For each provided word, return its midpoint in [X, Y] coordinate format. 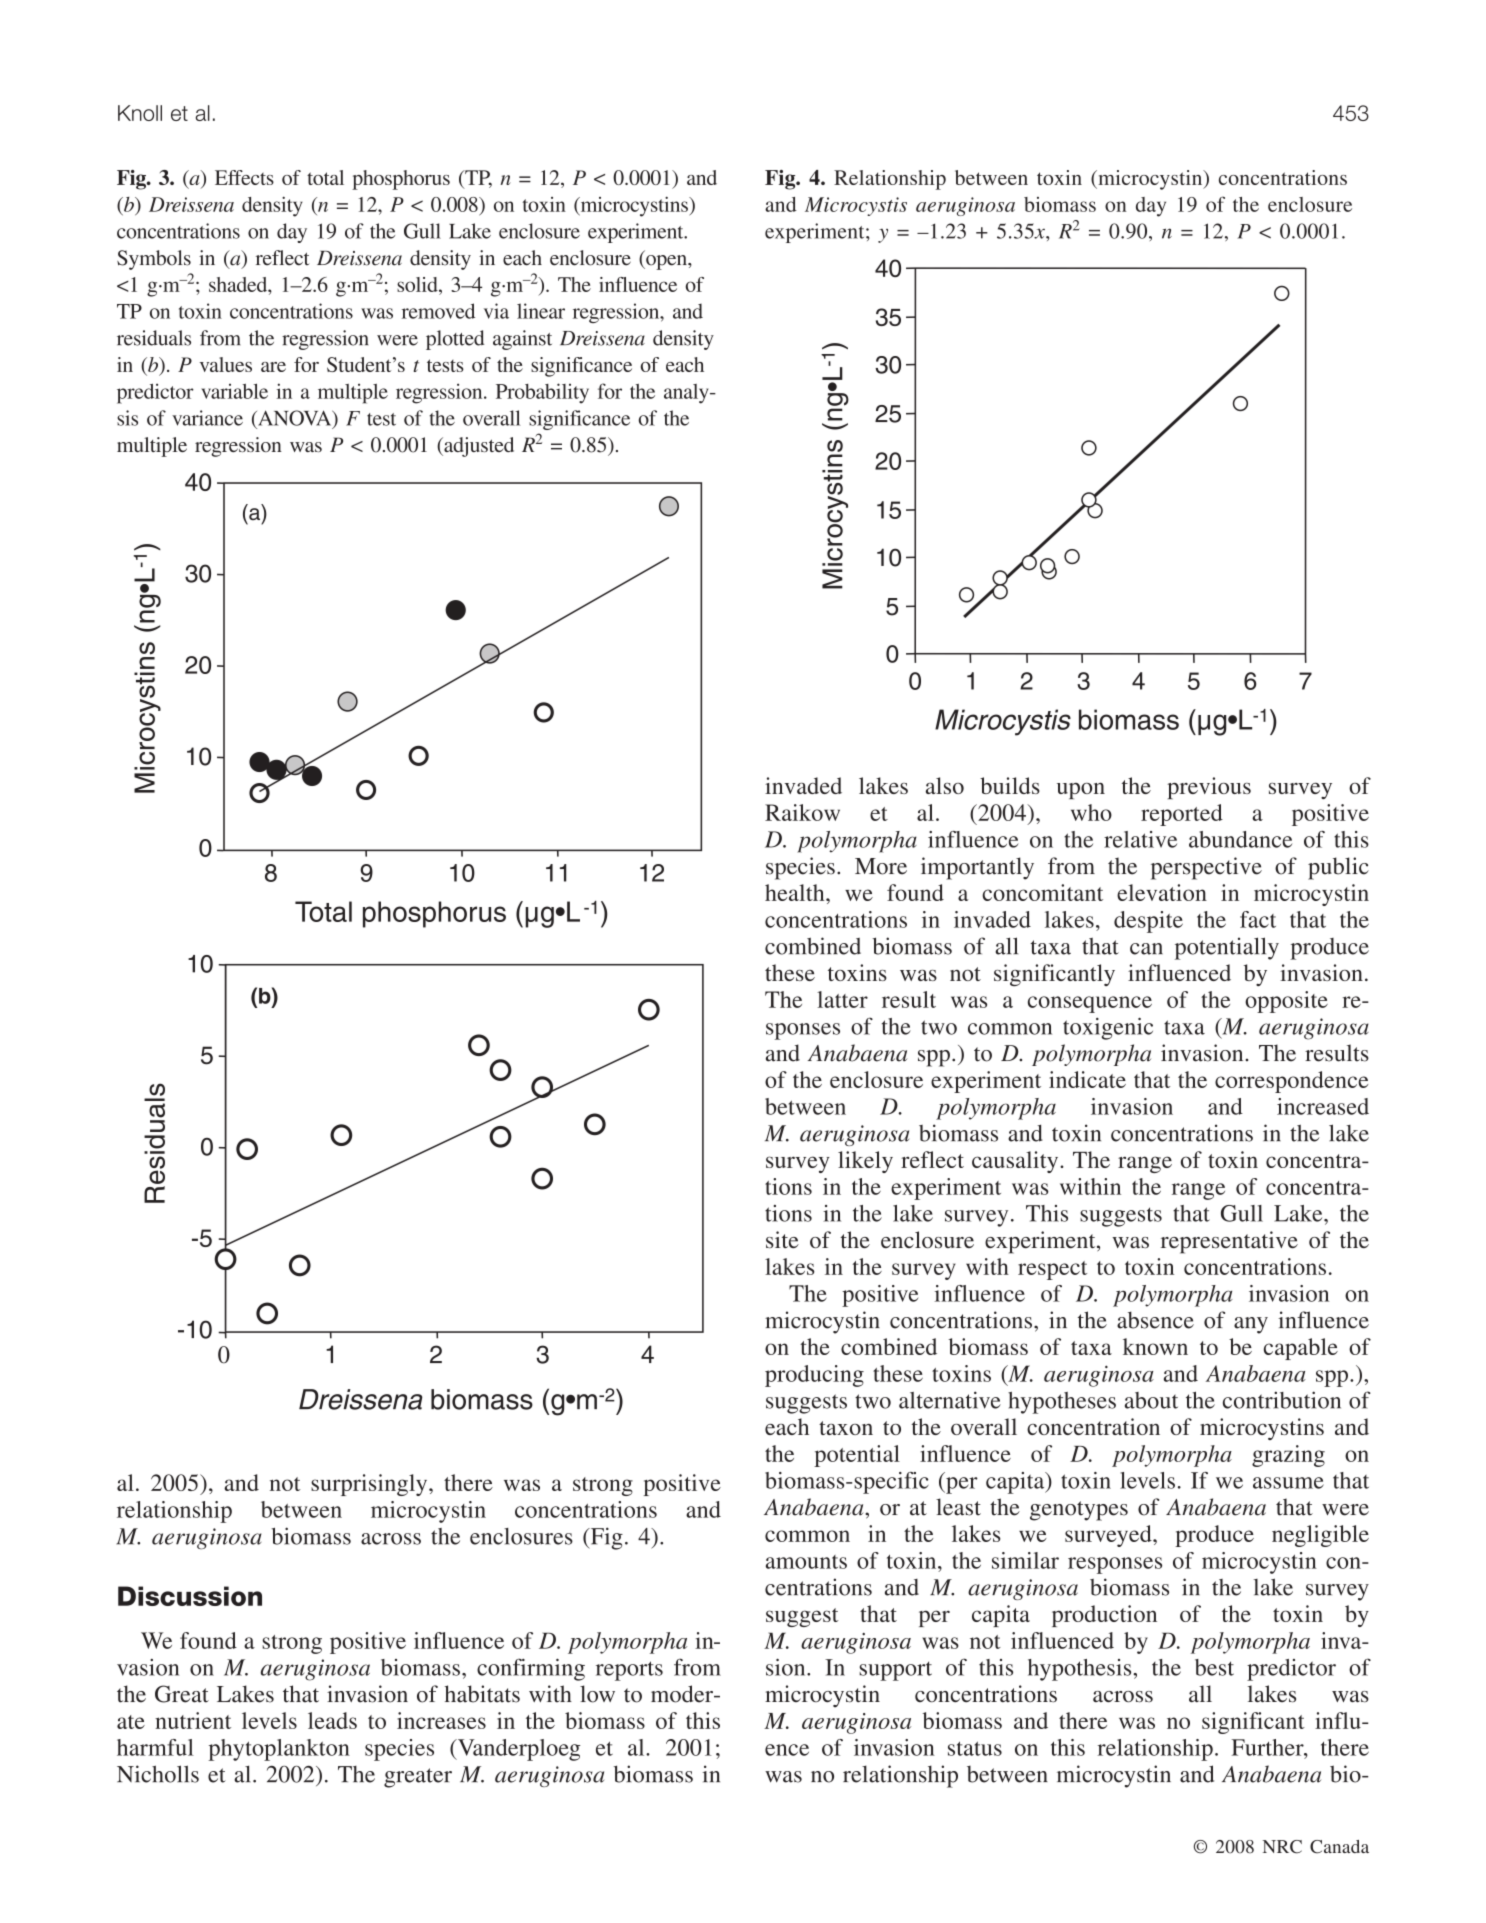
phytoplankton [279, 1750]
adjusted [478, 447]
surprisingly [370, 1485]
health [796, 892]
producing [814, 1376]
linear [541, 311]
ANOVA [295, 419]
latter [842, 999]
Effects [244, 177]
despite [1148, 922]
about [1151, 1400]
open [666, 262]
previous [1209, 788]
